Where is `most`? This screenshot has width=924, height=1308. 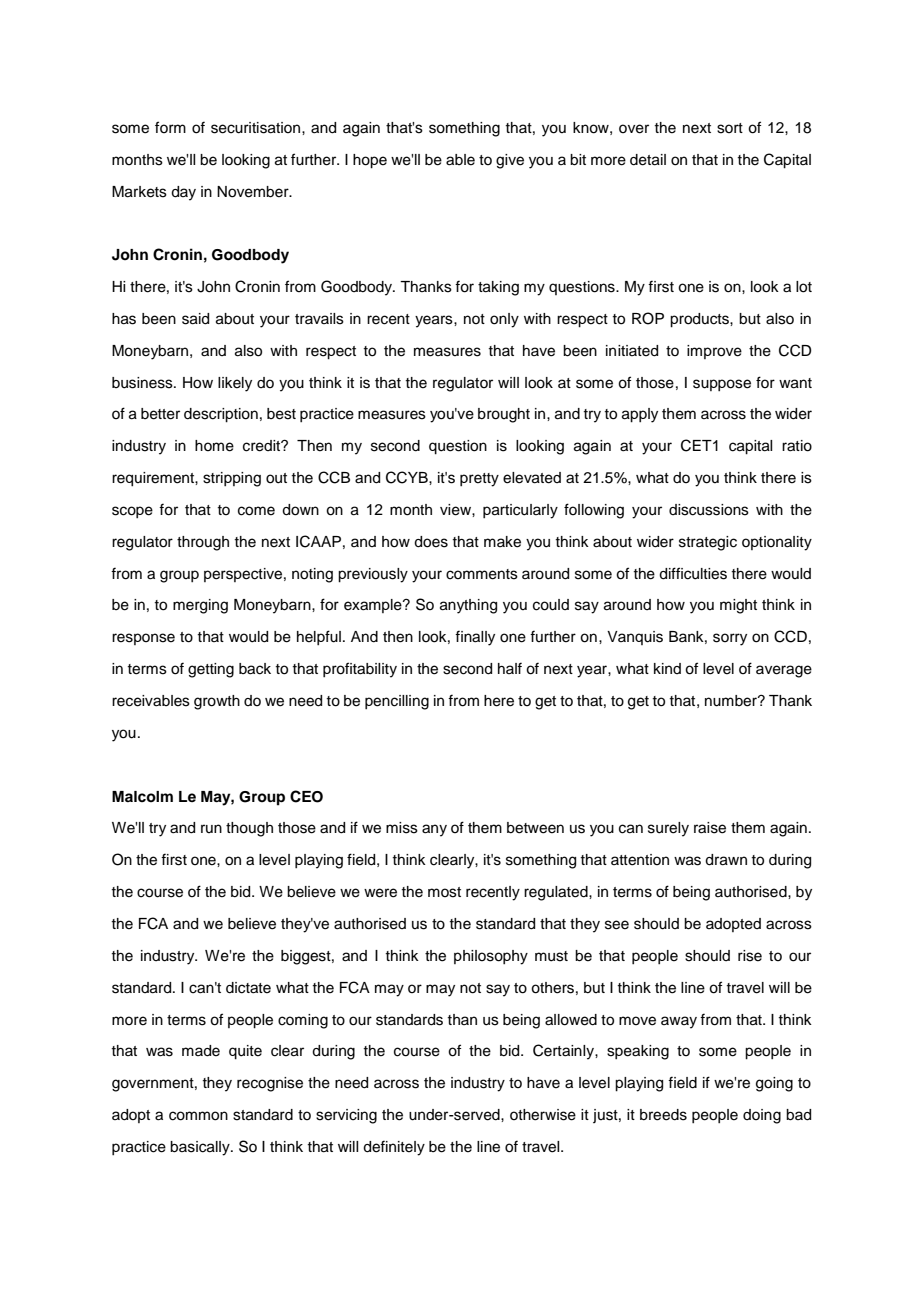 most is located at coordinates (444, 892).
